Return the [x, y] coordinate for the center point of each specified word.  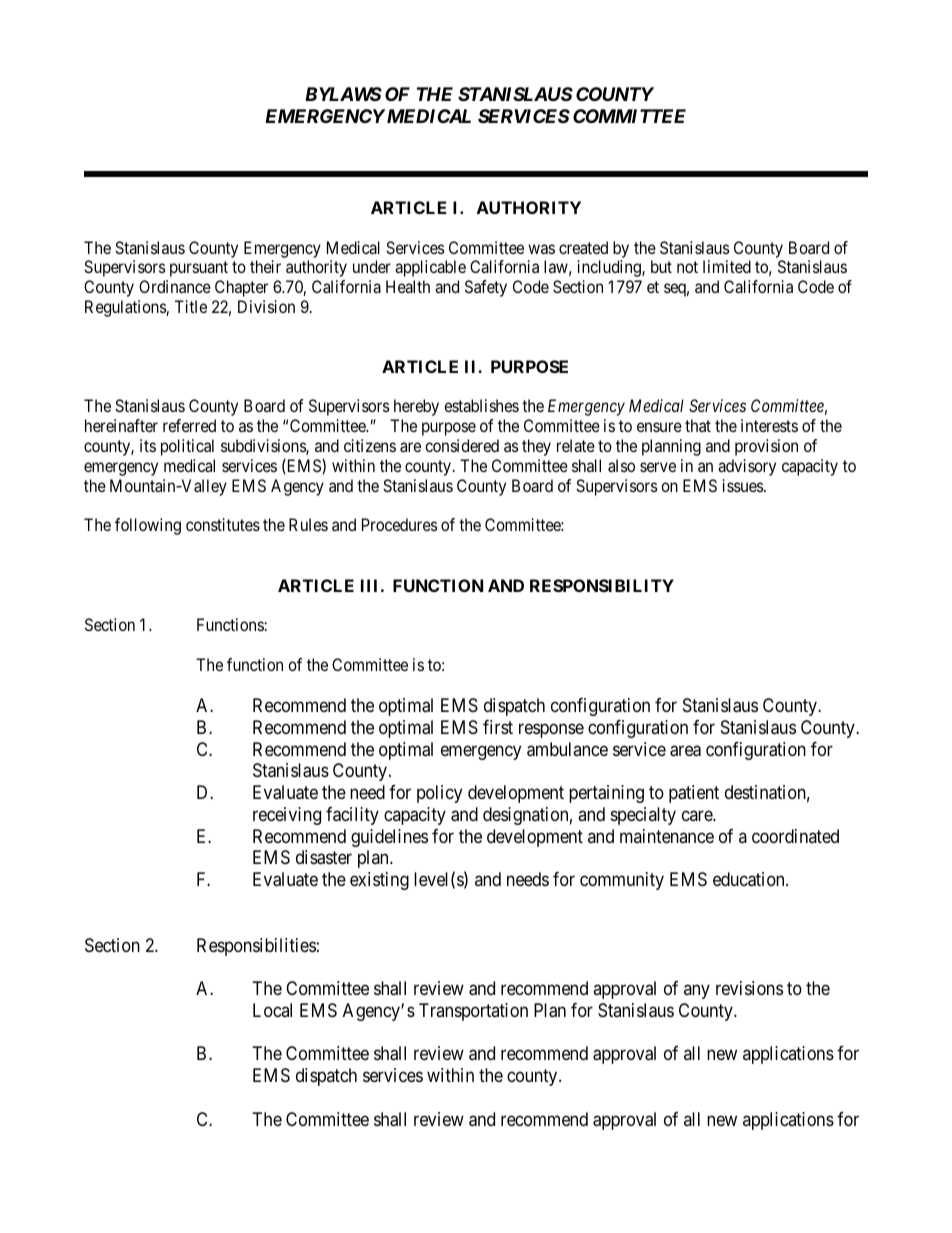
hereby [416, 407]
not [687, 267]
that [698, 425]
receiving [287, 816]
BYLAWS [343, 94]
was [541, 249]
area [685, 751]
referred [189, 425]
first [498, 727]
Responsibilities [256, 947]
